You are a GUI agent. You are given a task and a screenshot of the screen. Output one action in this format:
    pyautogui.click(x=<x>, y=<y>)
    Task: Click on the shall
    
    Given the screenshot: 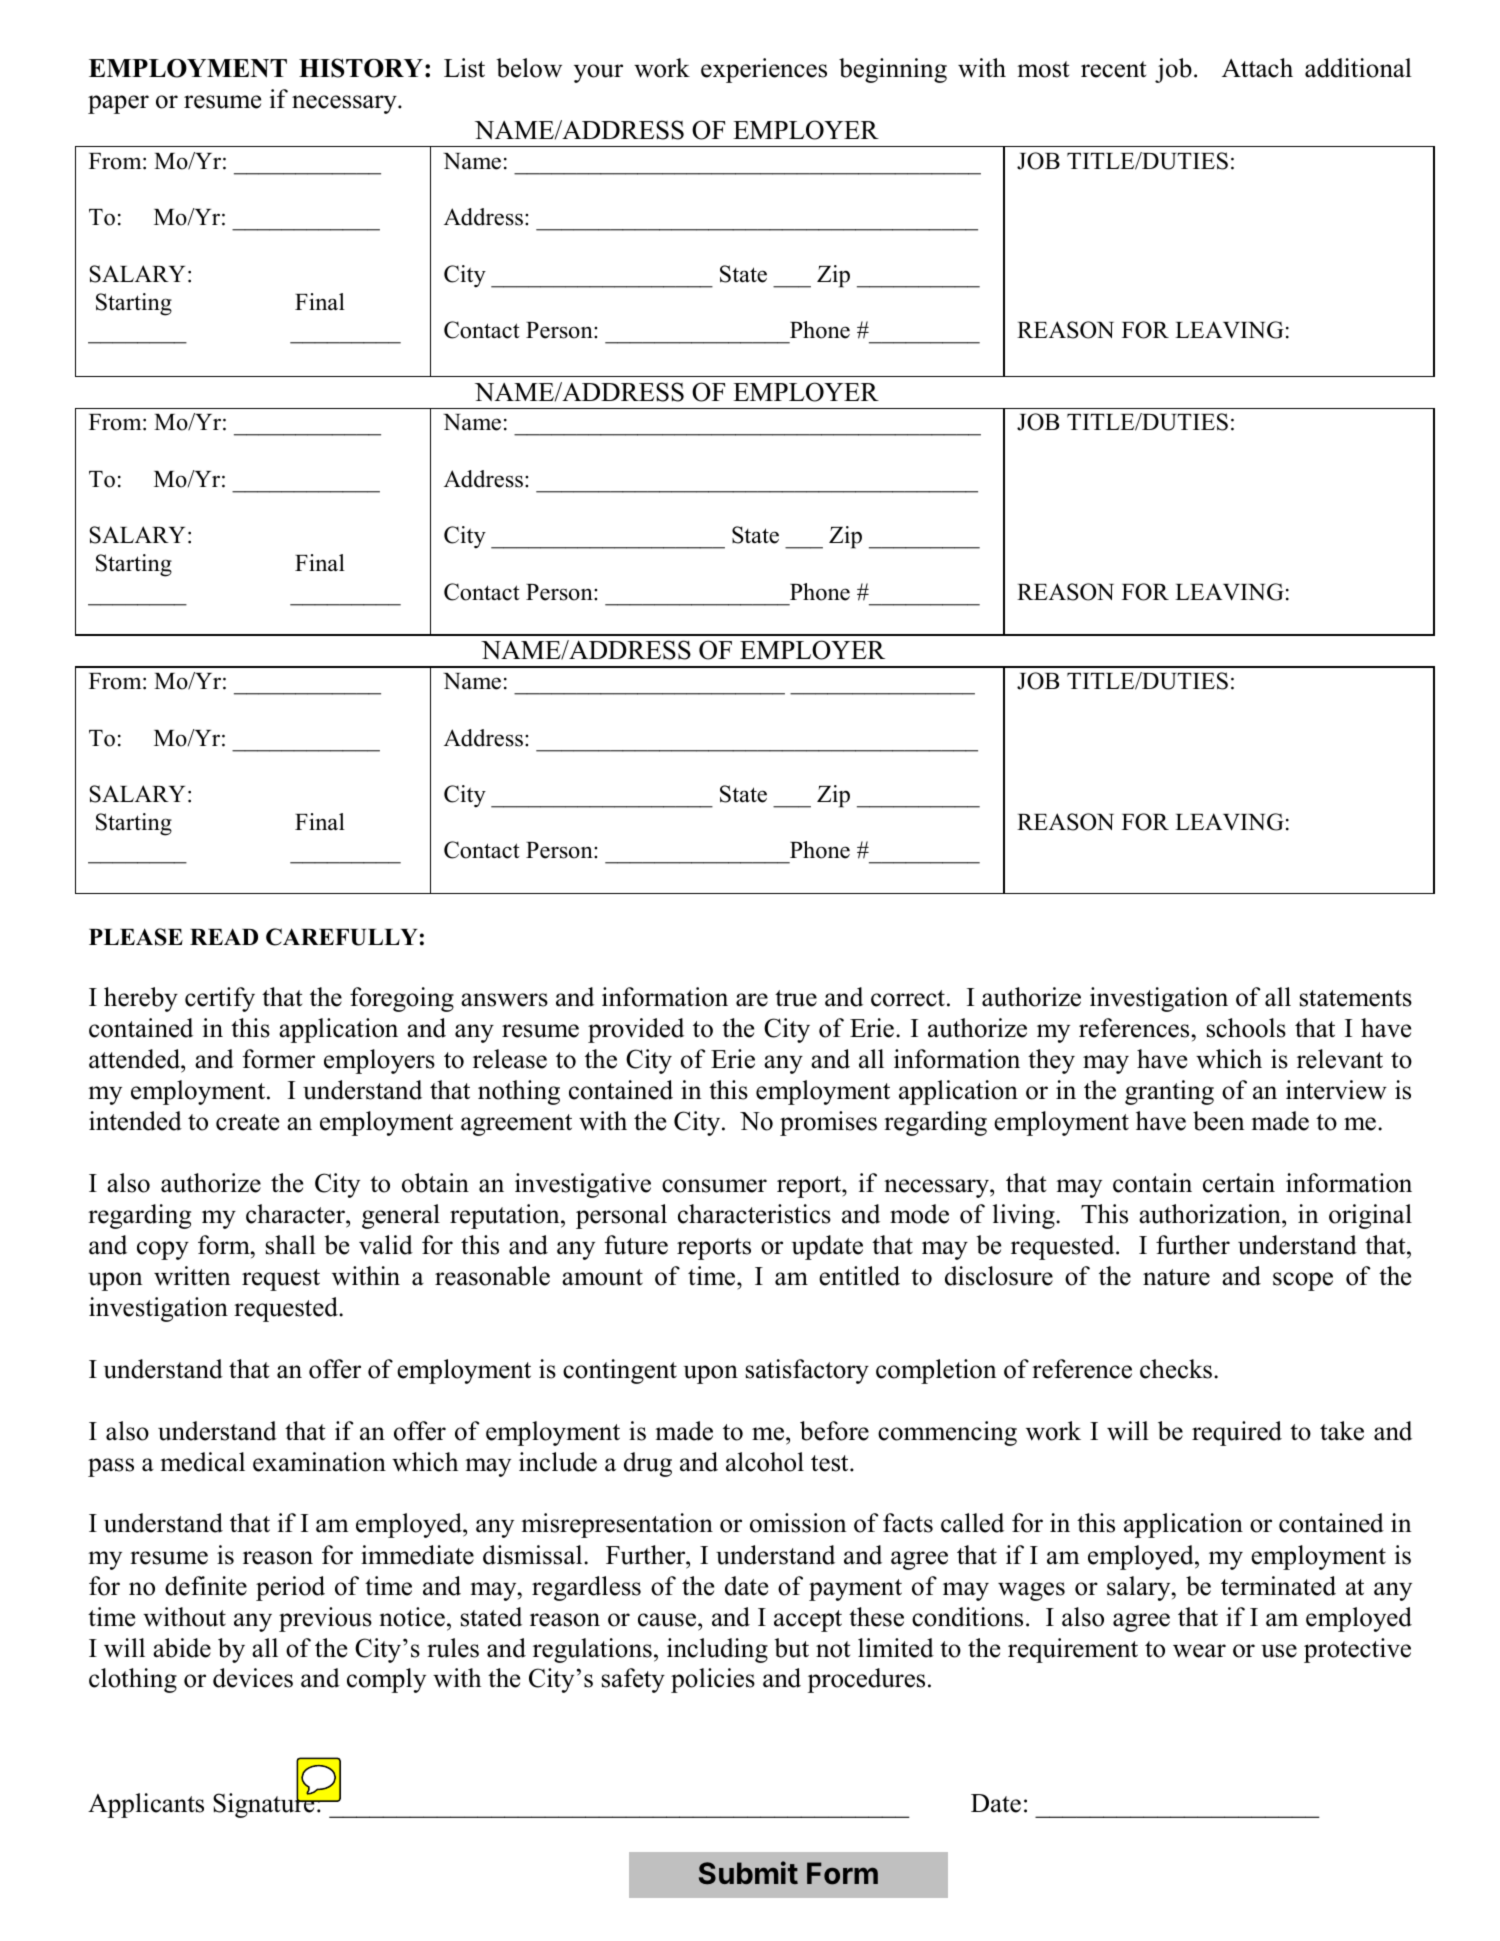 What is the action you would take?
    pyautogui.click(x=291, y=1245)
